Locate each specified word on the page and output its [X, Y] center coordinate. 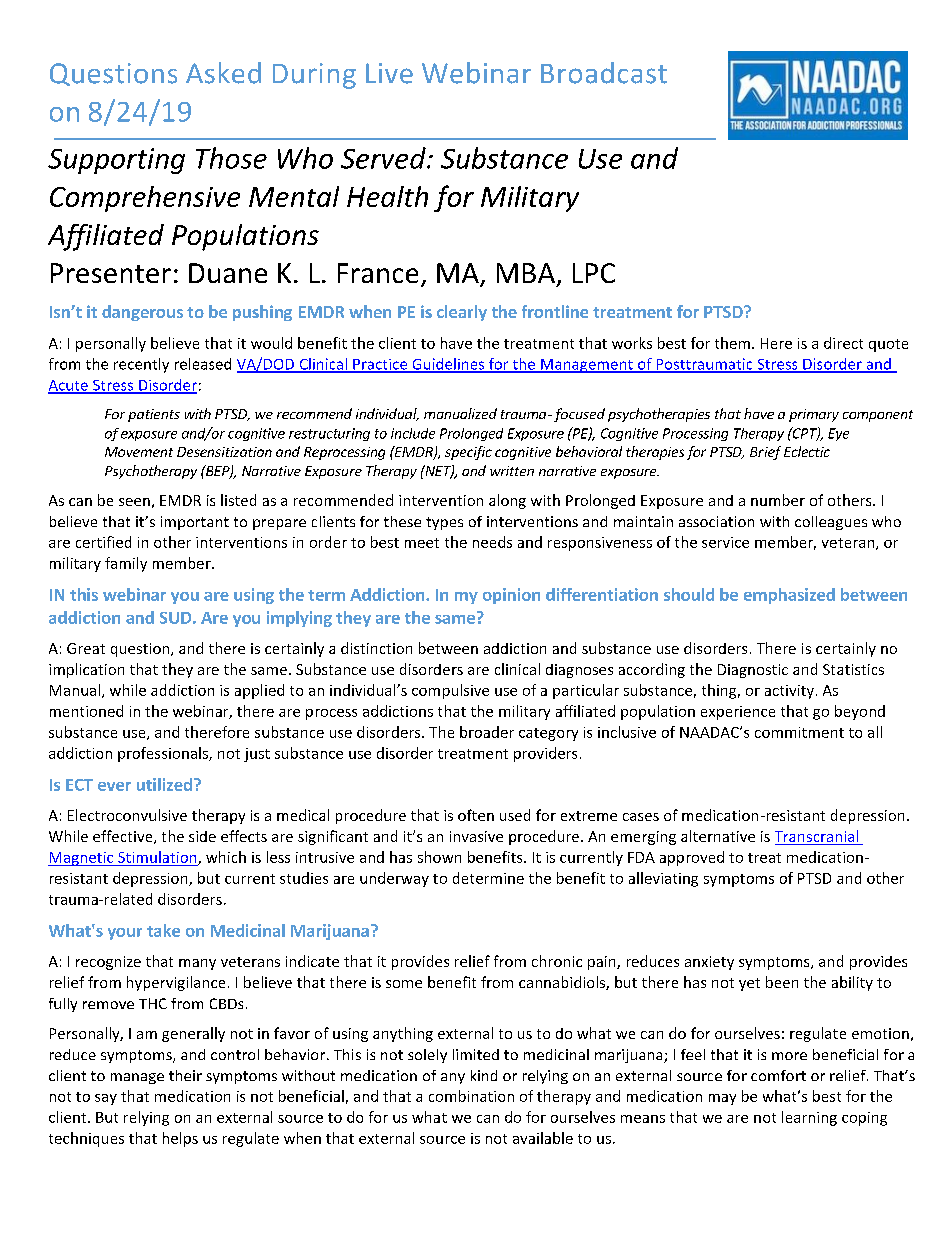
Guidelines [448, 365]
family [126, 564]
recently [141, 365]
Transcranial [818, 837]
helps [180, 1139]
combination [471, 1096]
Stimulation [158, 858]
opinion [511, 596]
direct [843, 343]
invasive [476, 836]
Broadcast [604, 73]
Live [389, 73]
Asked [223, 73]
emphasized [789, 596]
